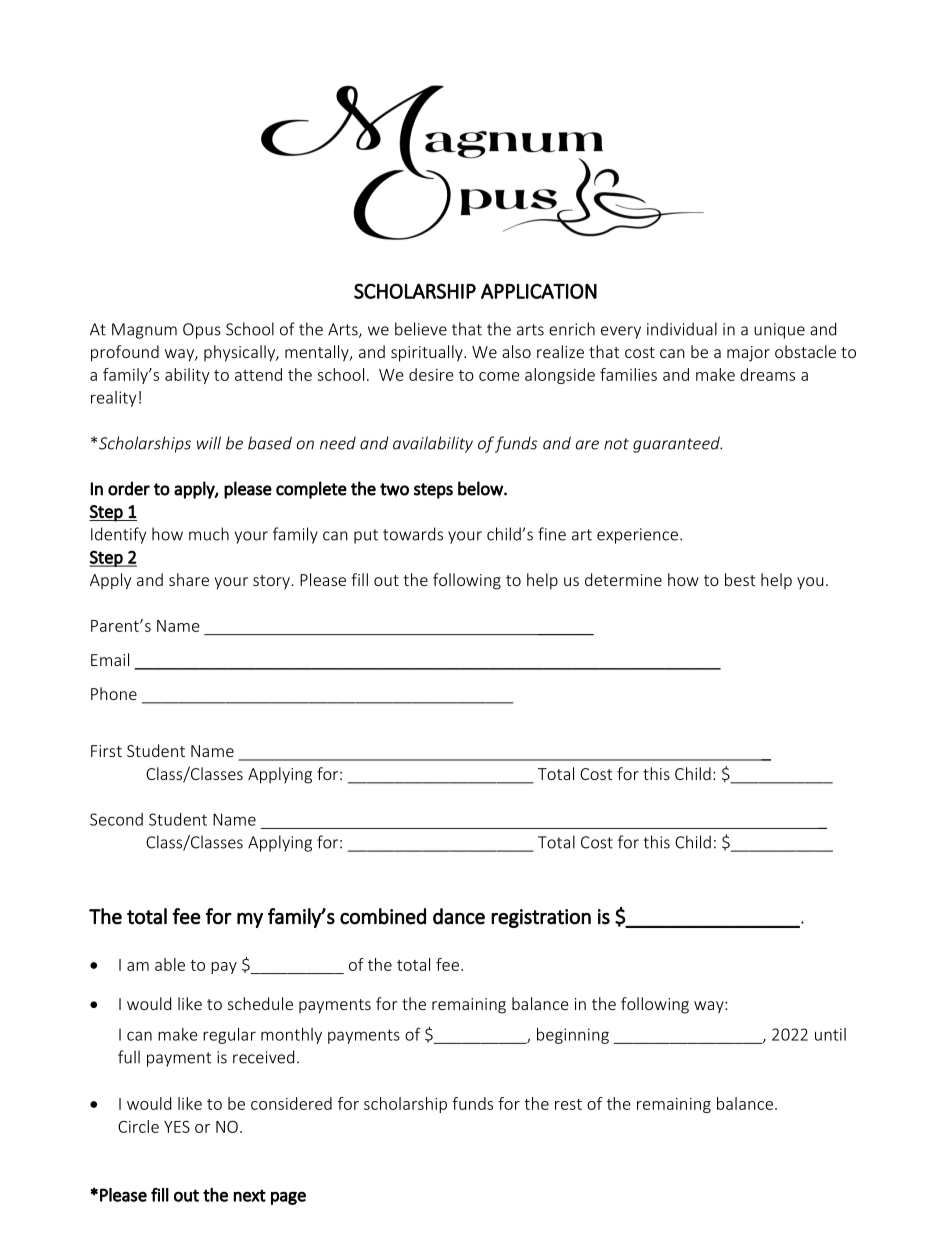 This document has width=952, height=1233. I want to click on Opus, so click(202, 331).
